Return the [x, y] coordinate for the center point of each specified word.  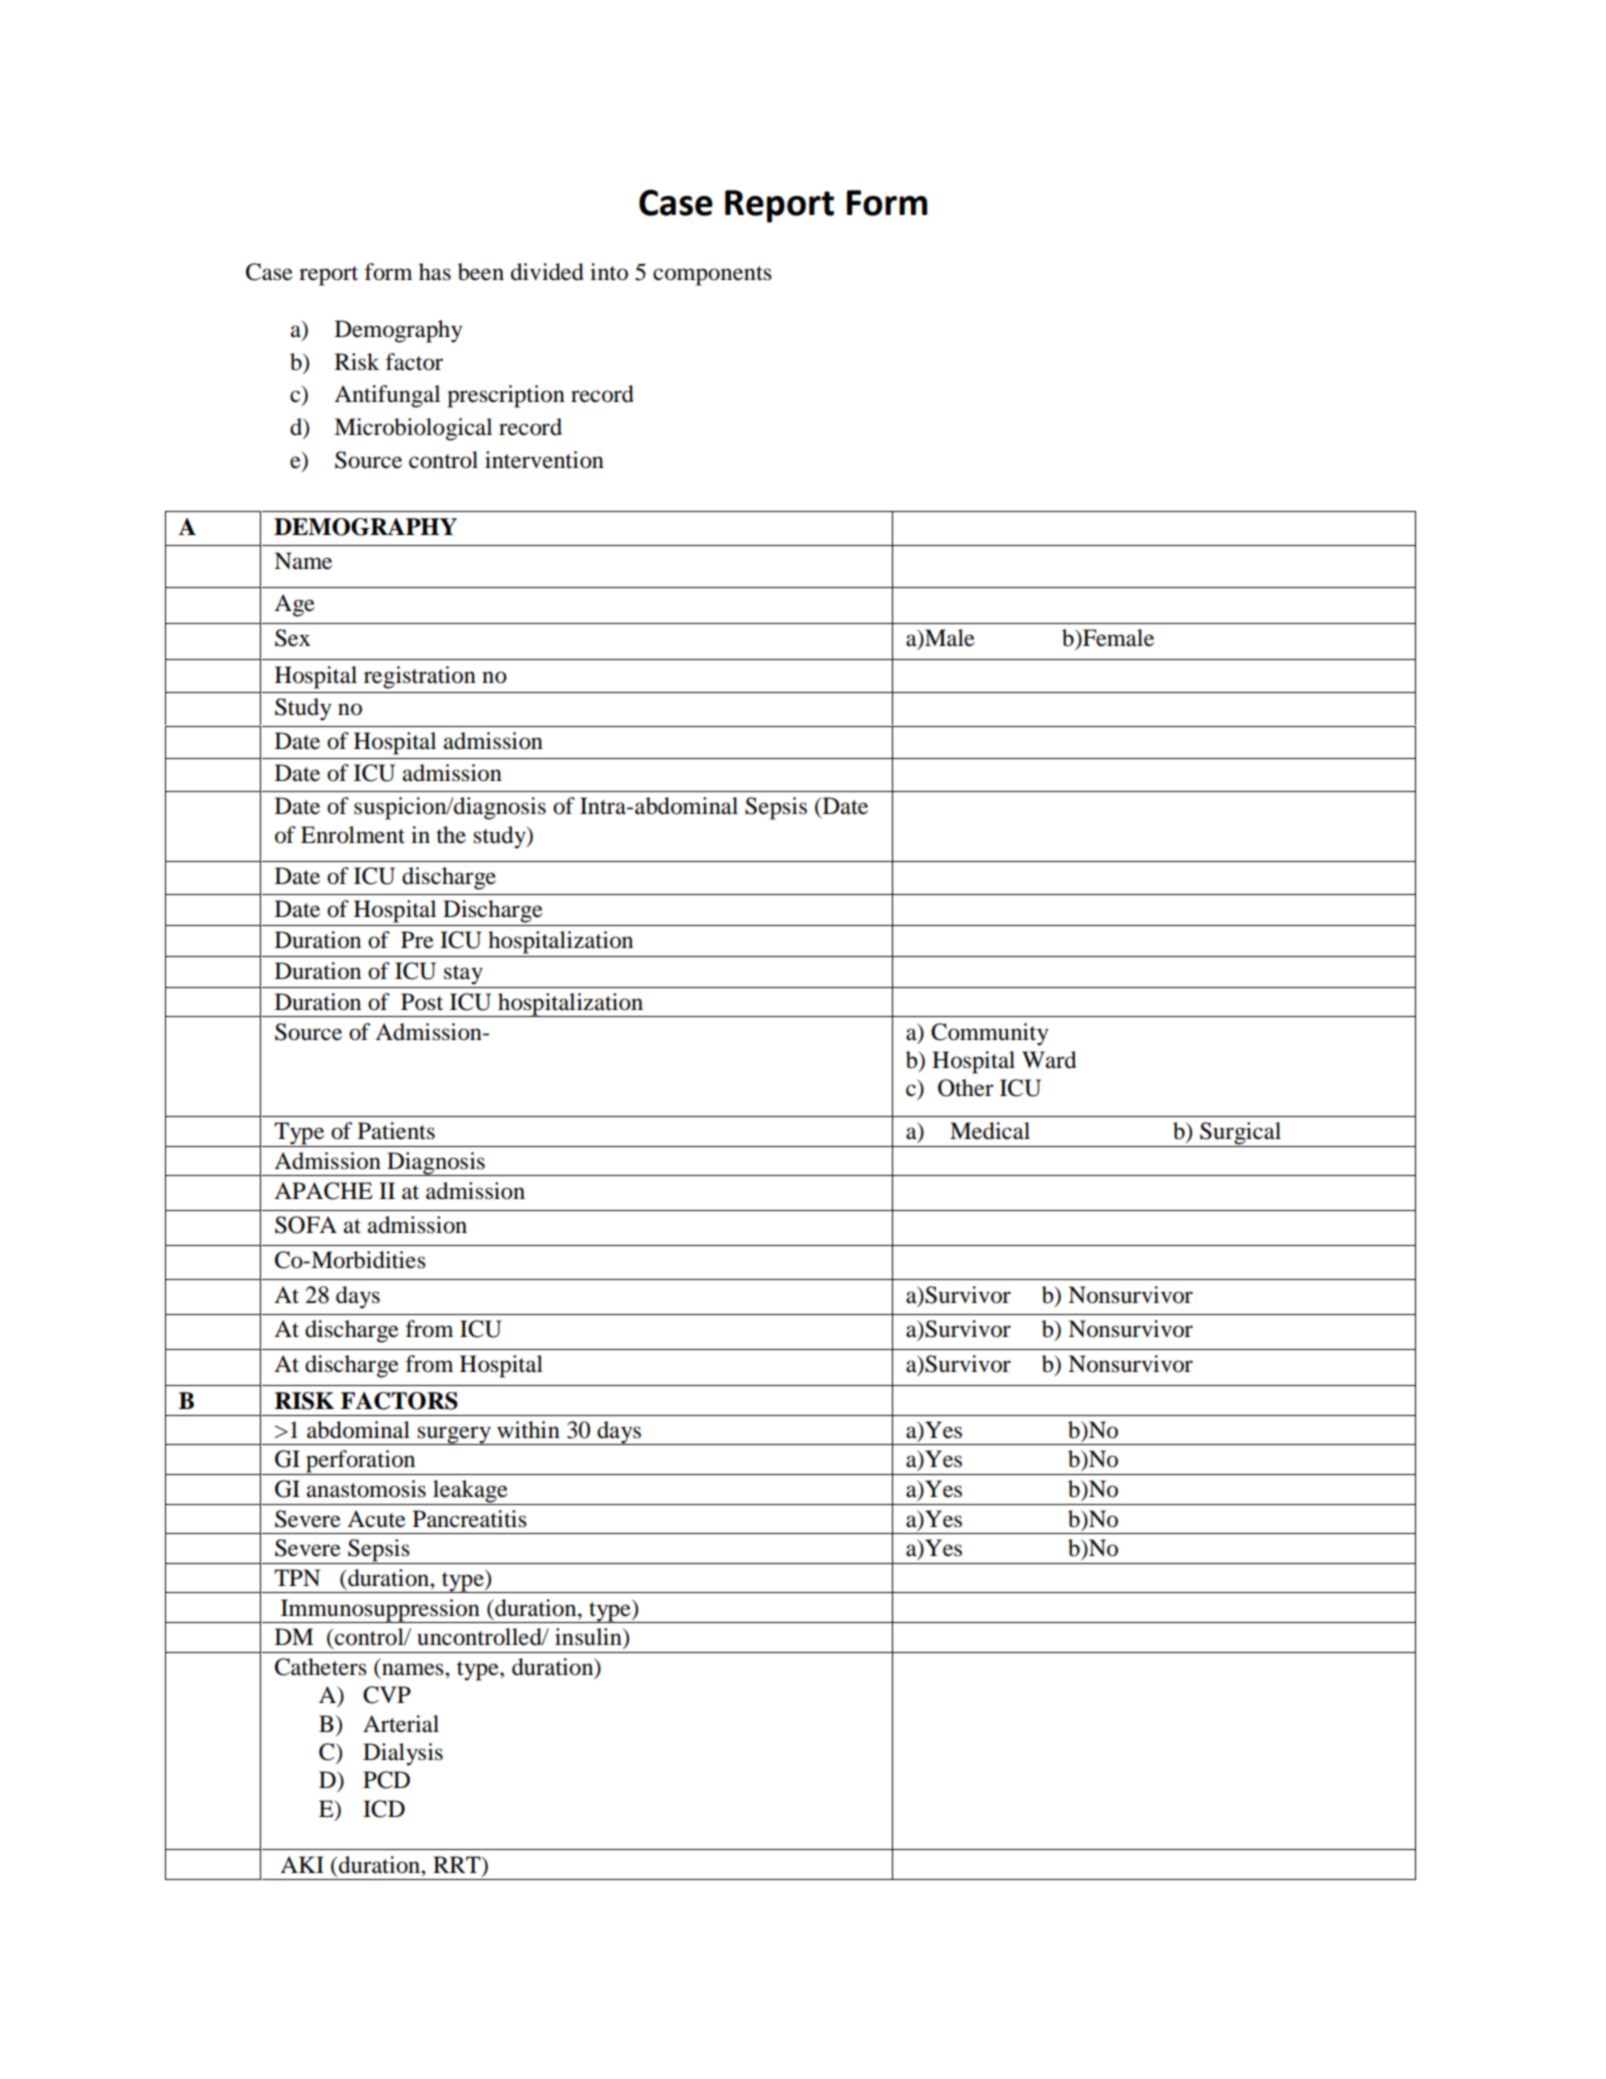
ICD [384, 1809]
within [528, 1430]
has [435, 272]
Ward [1049, 1060]
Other [966, 1088]
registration [420, 677]
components [712, 276]
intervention [544, 460]
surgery [454, 1435]
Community [989, 1034]
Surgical [1241, 1134]
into [609, 272]
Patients [396, 1131]
